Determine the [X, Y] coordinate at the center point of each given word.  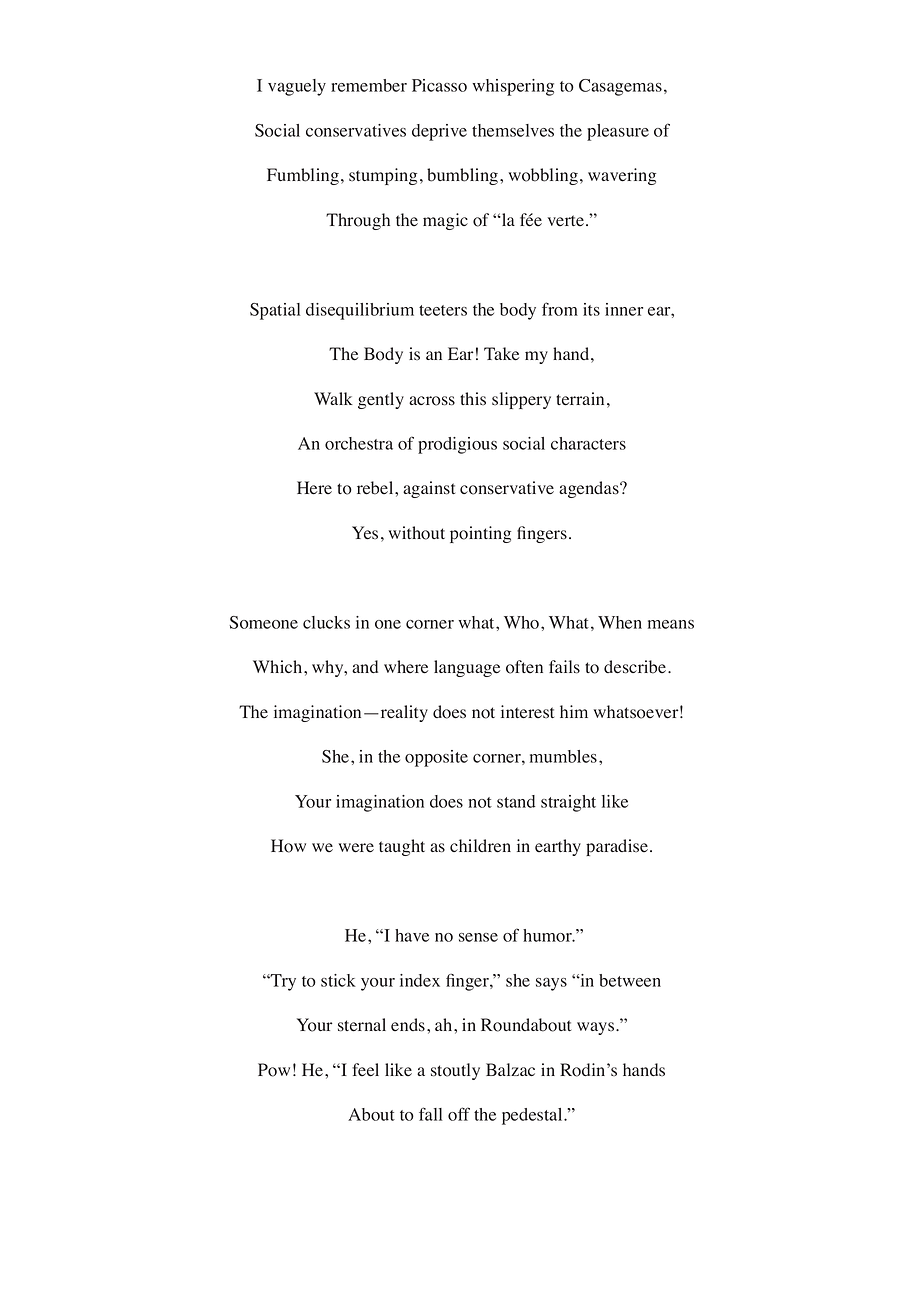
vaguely [297, 87]
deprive [439, 132]
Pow [274, 1070]
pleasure [618, 132]
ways [597, 1028]
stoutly [455, 1071]
